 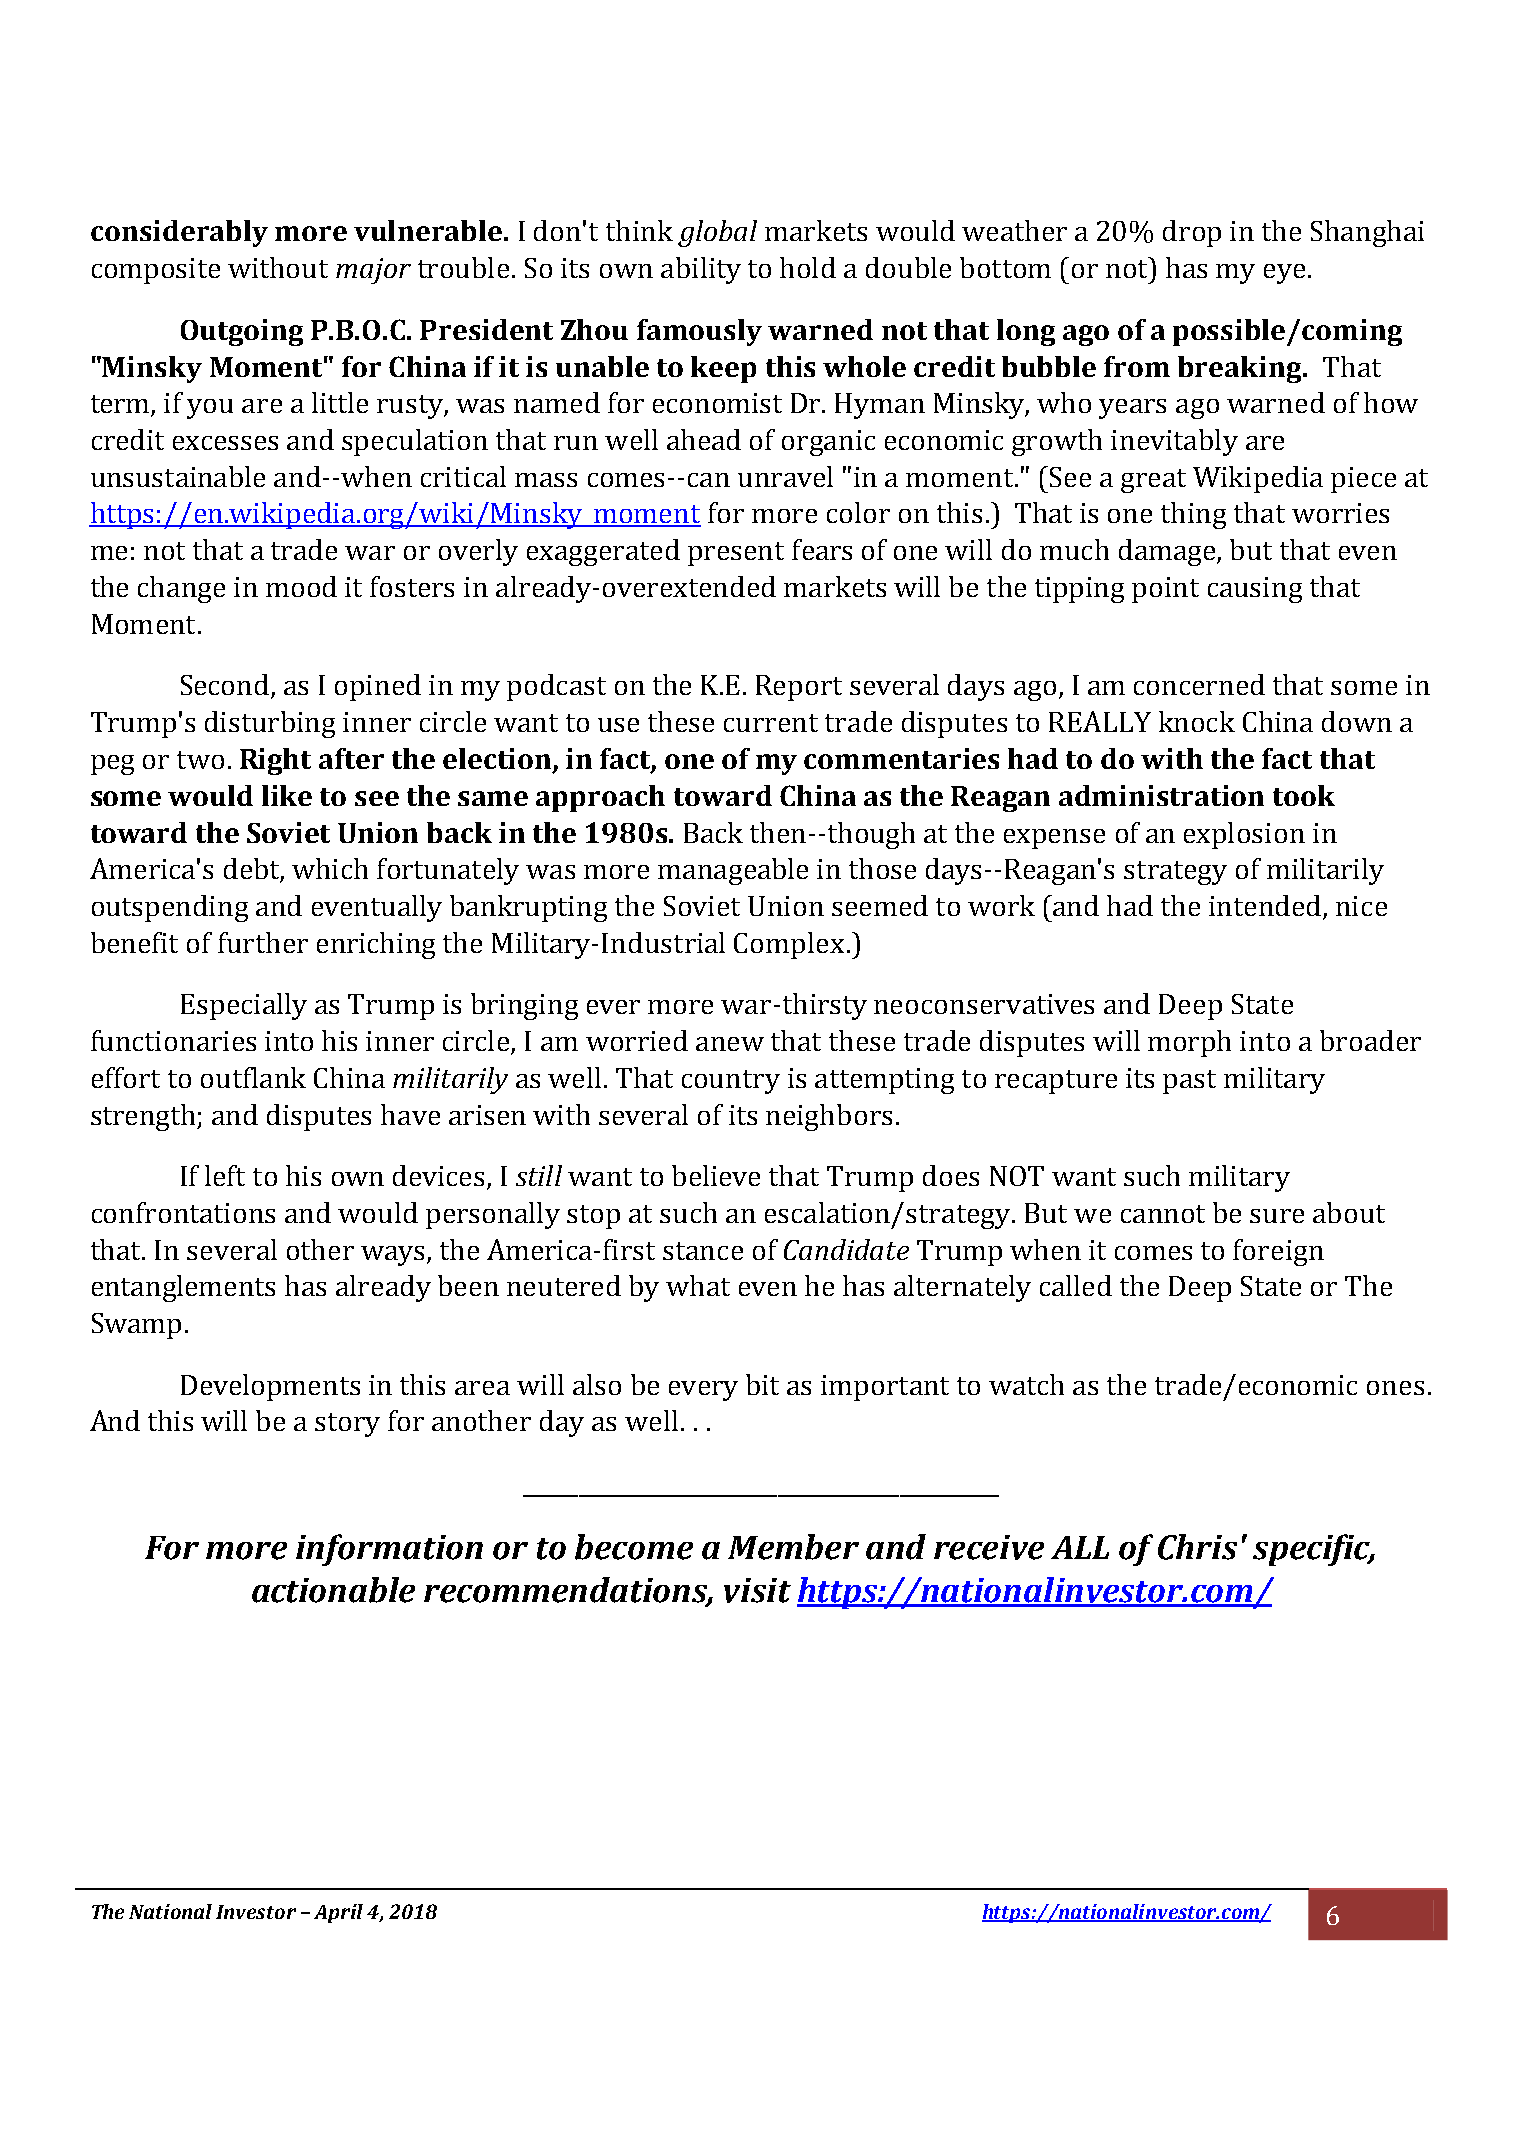 I want to click on outflank, so click(x=253, y=1077).
